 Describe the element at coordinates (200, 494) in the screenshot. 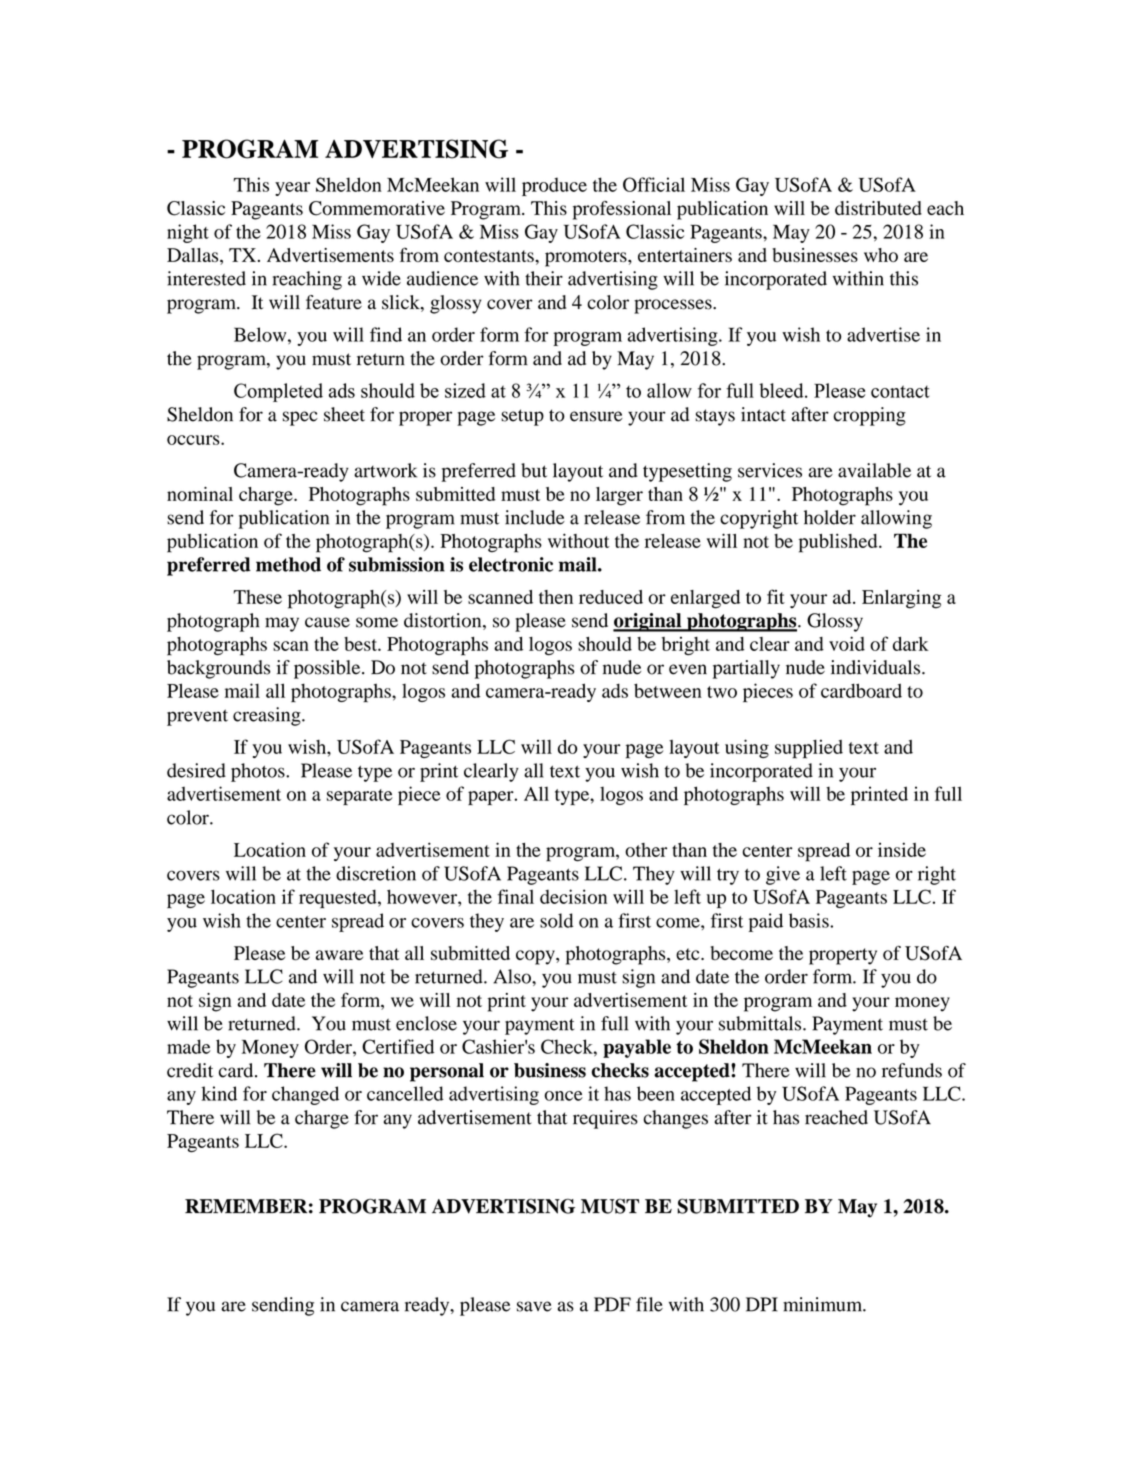

I see `nominal` at that location.
